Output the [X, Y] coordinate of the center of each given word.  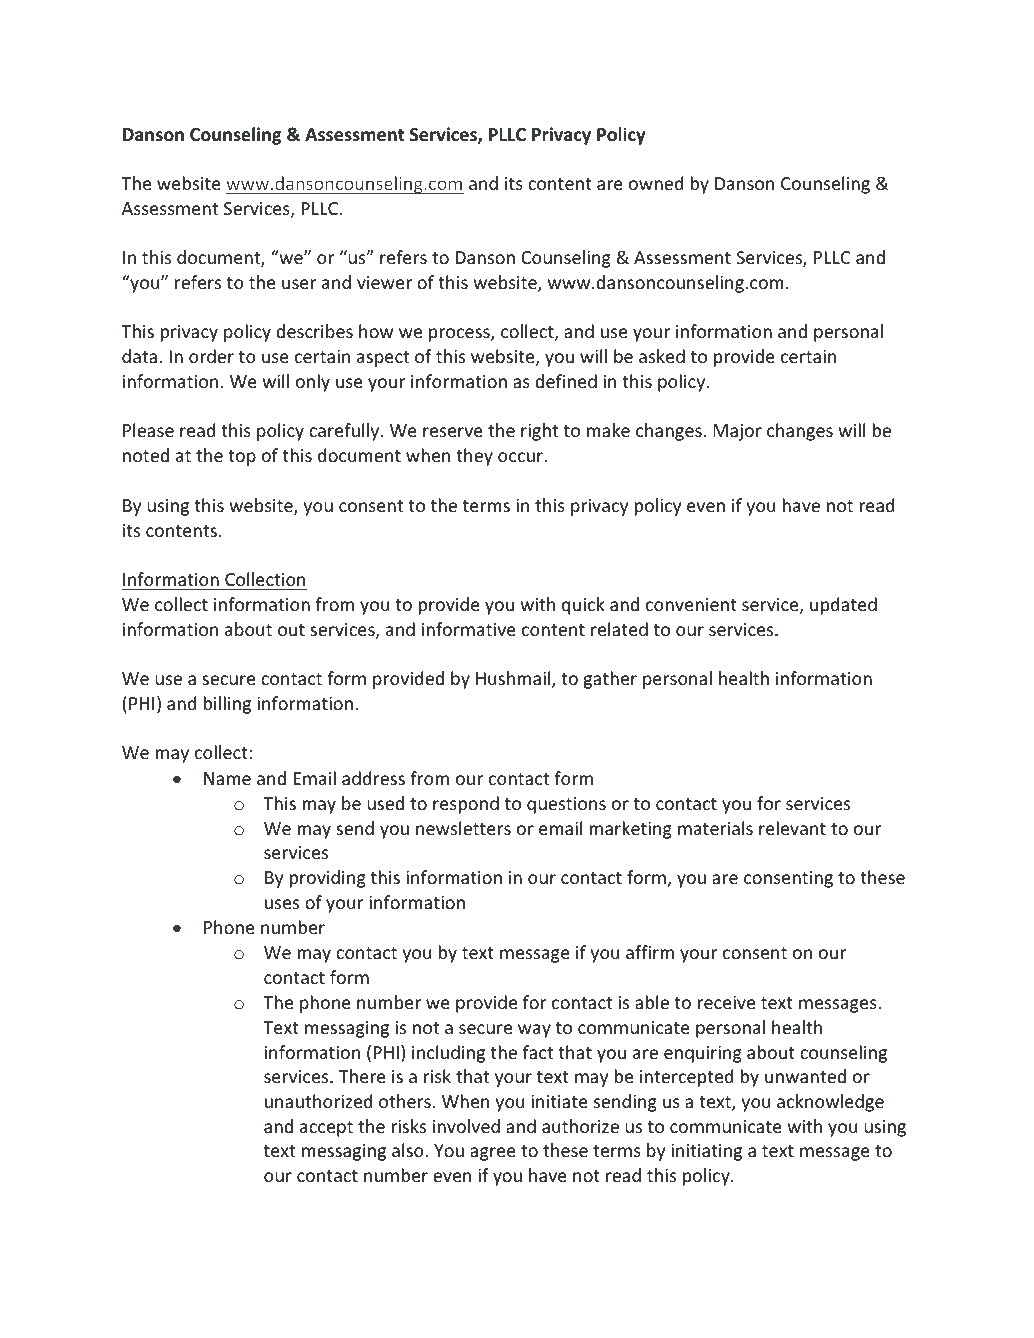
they [474, 457]
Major [737, 432]
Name [227, 778]
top [242, 458]
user [299, 284]
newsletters [463, 828]
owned [656, 183]
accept [326, 1129]
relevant [792, 828]
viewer [384, 282]
